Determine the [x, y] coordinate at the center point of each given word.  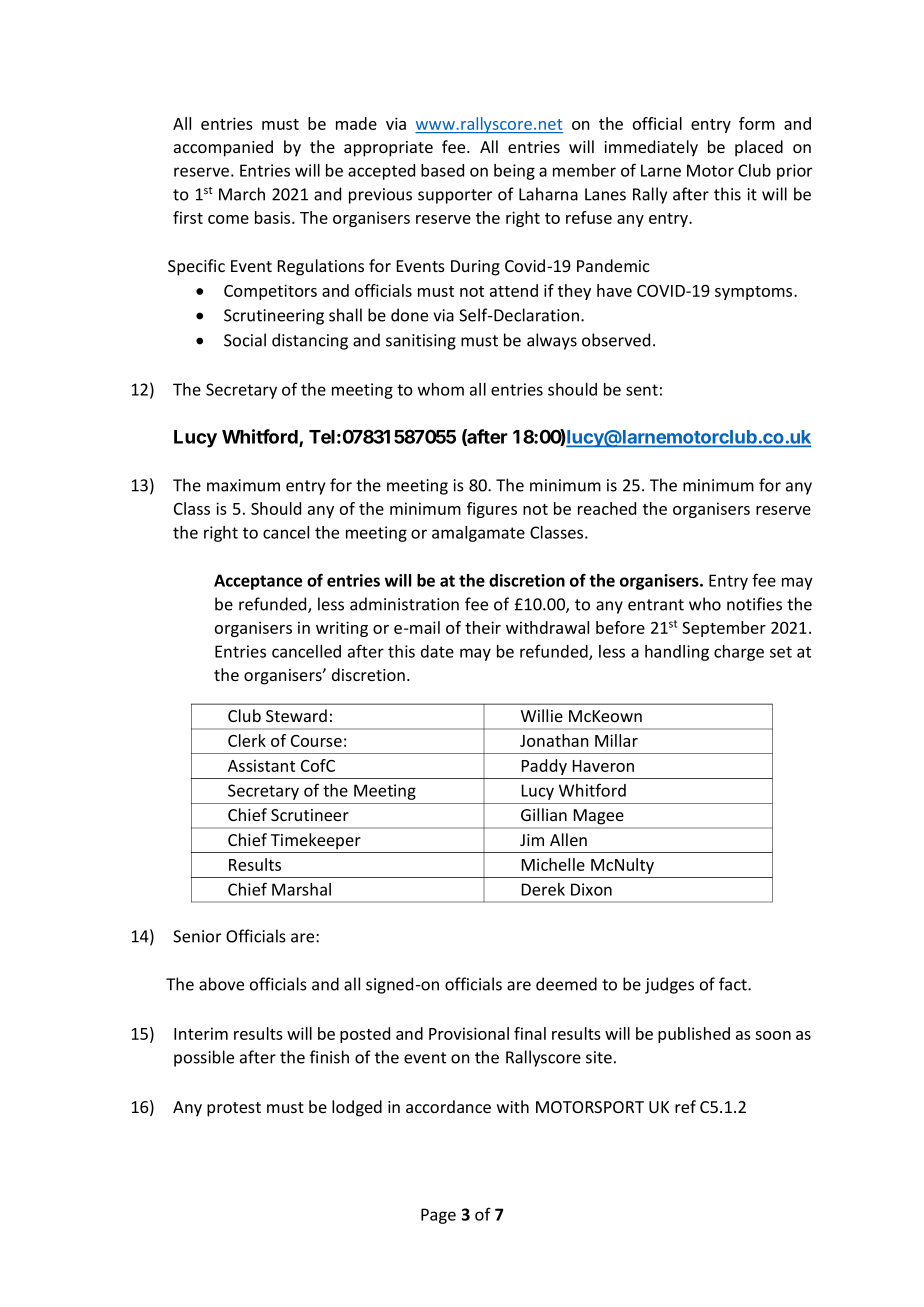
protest [234, 1109]
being [514, 172]
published [694, 1035]
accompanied [223, 148]
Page [438, 1216]
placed [759, 148]
